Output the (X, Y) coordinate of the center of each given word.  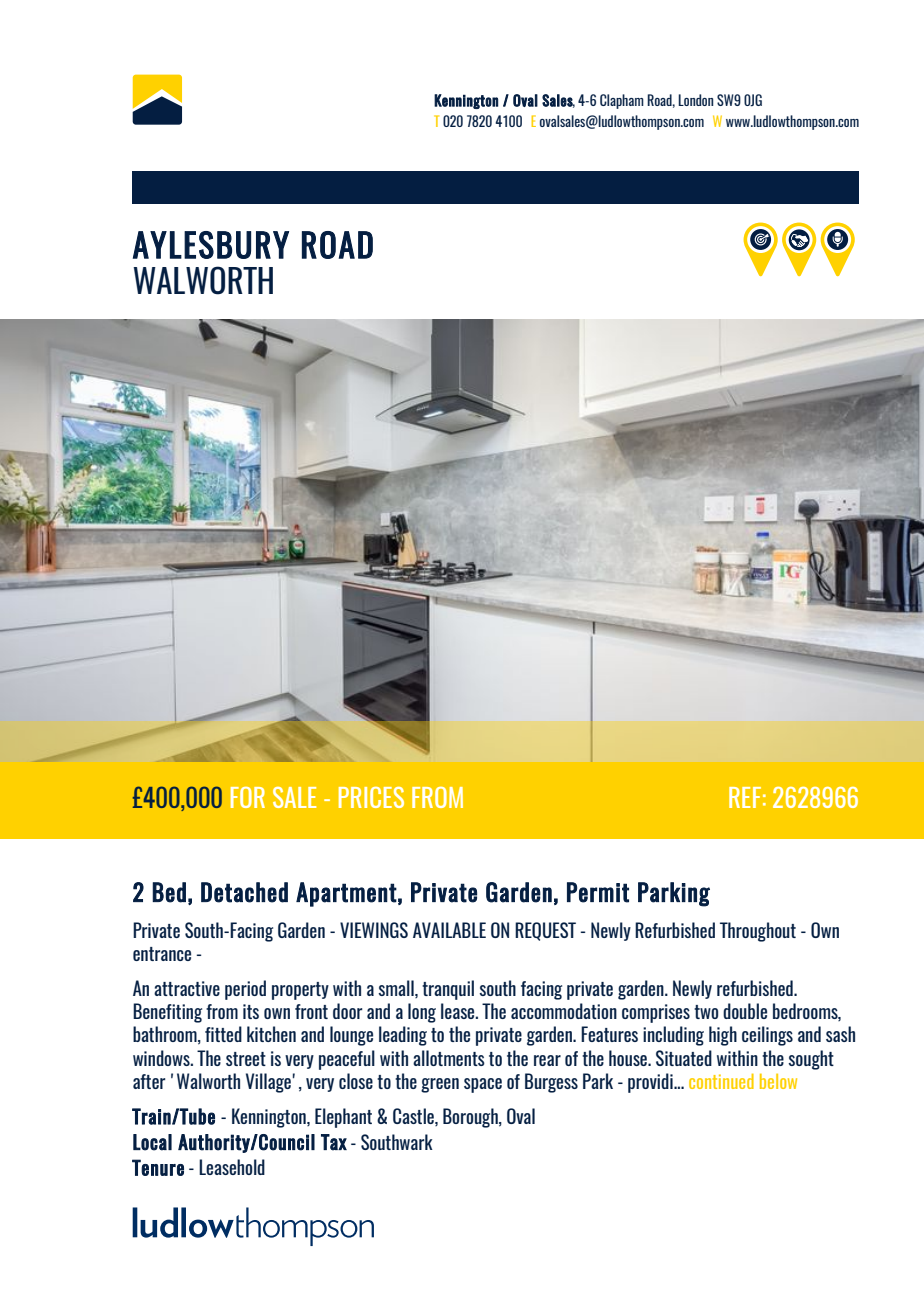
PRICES (371, 797)
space (483, 1085)
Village (268, 1083)
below (778, 1081)
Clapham (622, 101)
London (695, 100)
